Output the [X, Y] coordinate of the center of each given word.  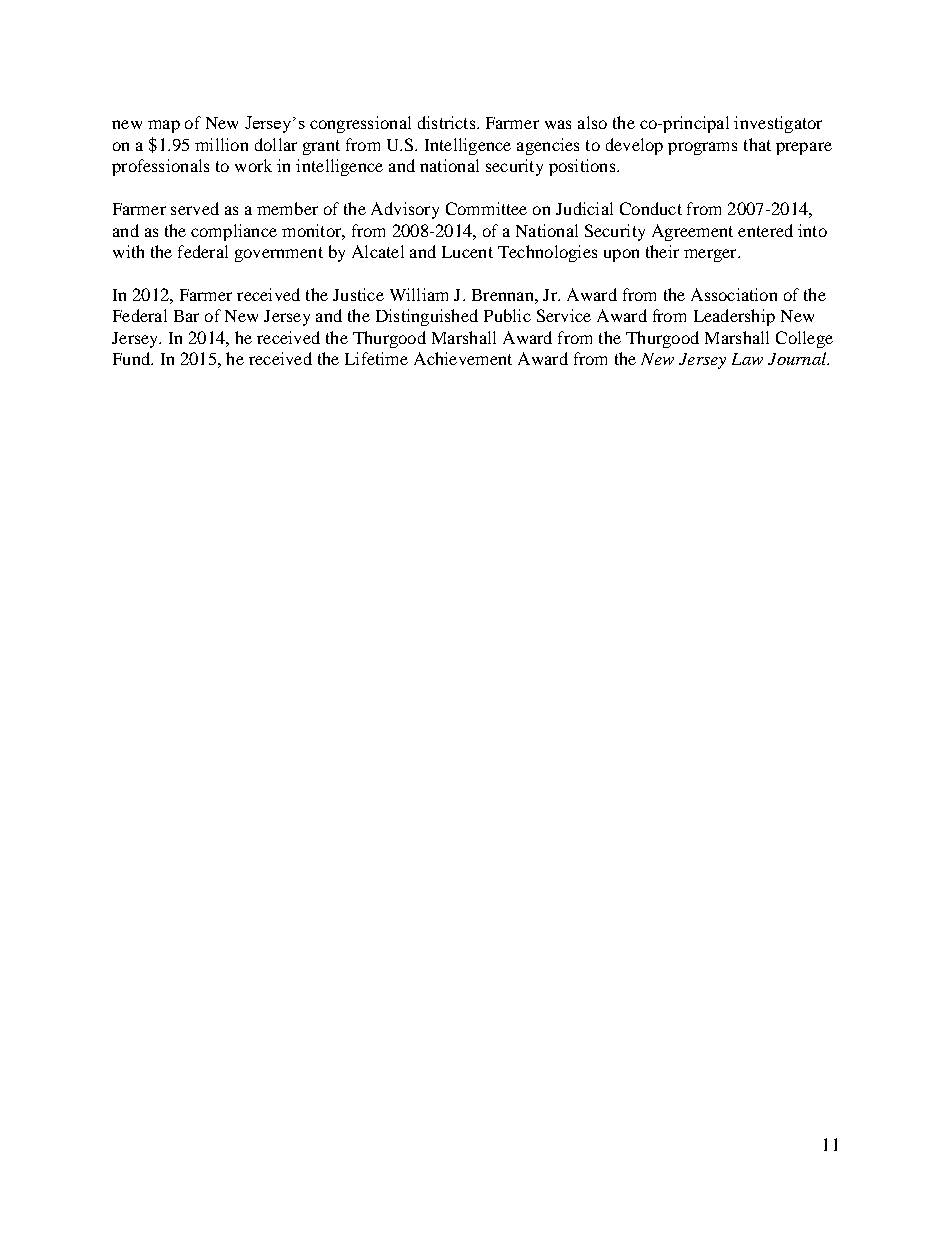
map [164, 126]
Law [747, 359]
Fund [133, 358]
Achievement [463, 358]
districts [448, 122]
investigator [778, 124]
